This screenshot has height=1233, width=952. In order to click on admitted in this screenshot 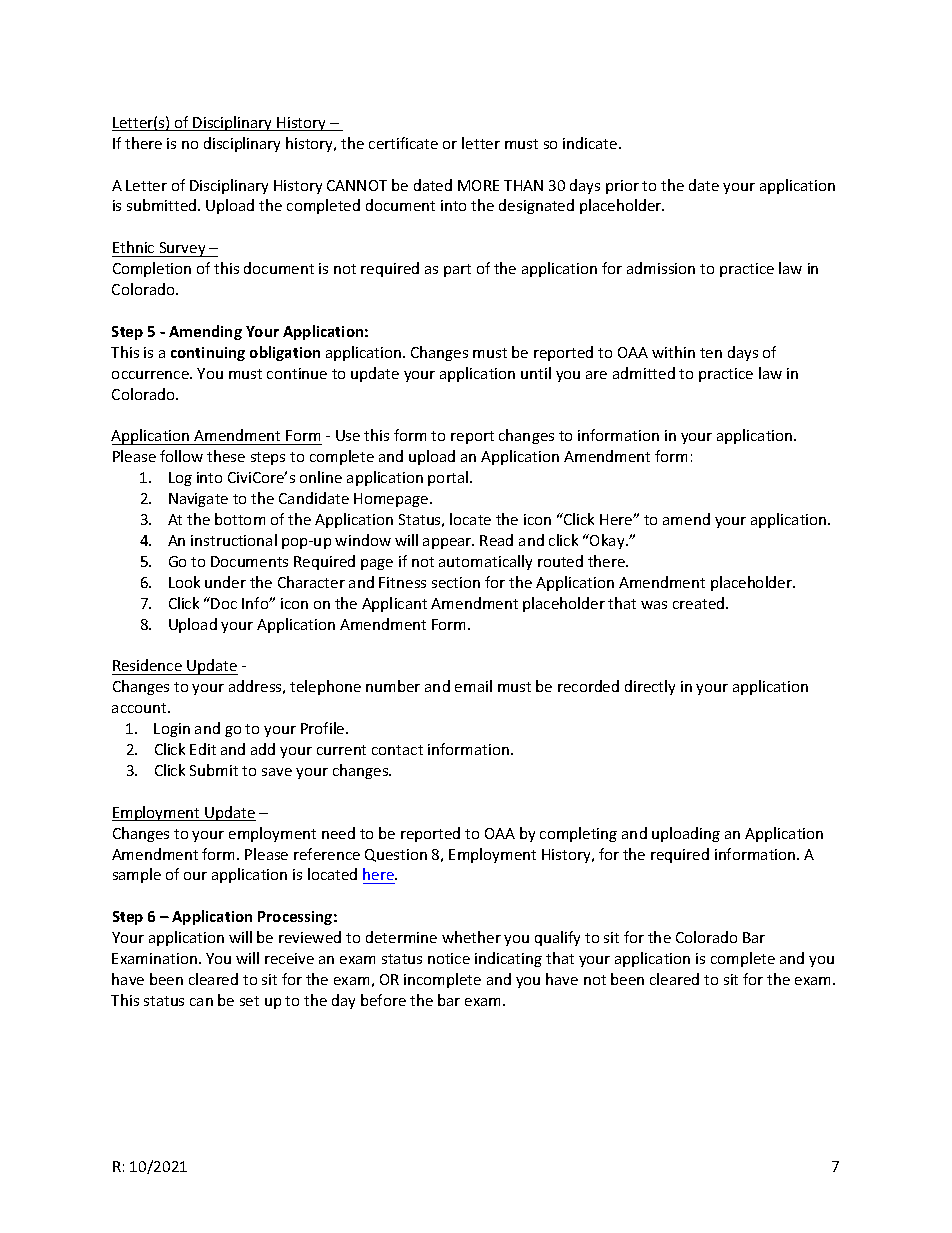, I will do `click(644, 373)`.
